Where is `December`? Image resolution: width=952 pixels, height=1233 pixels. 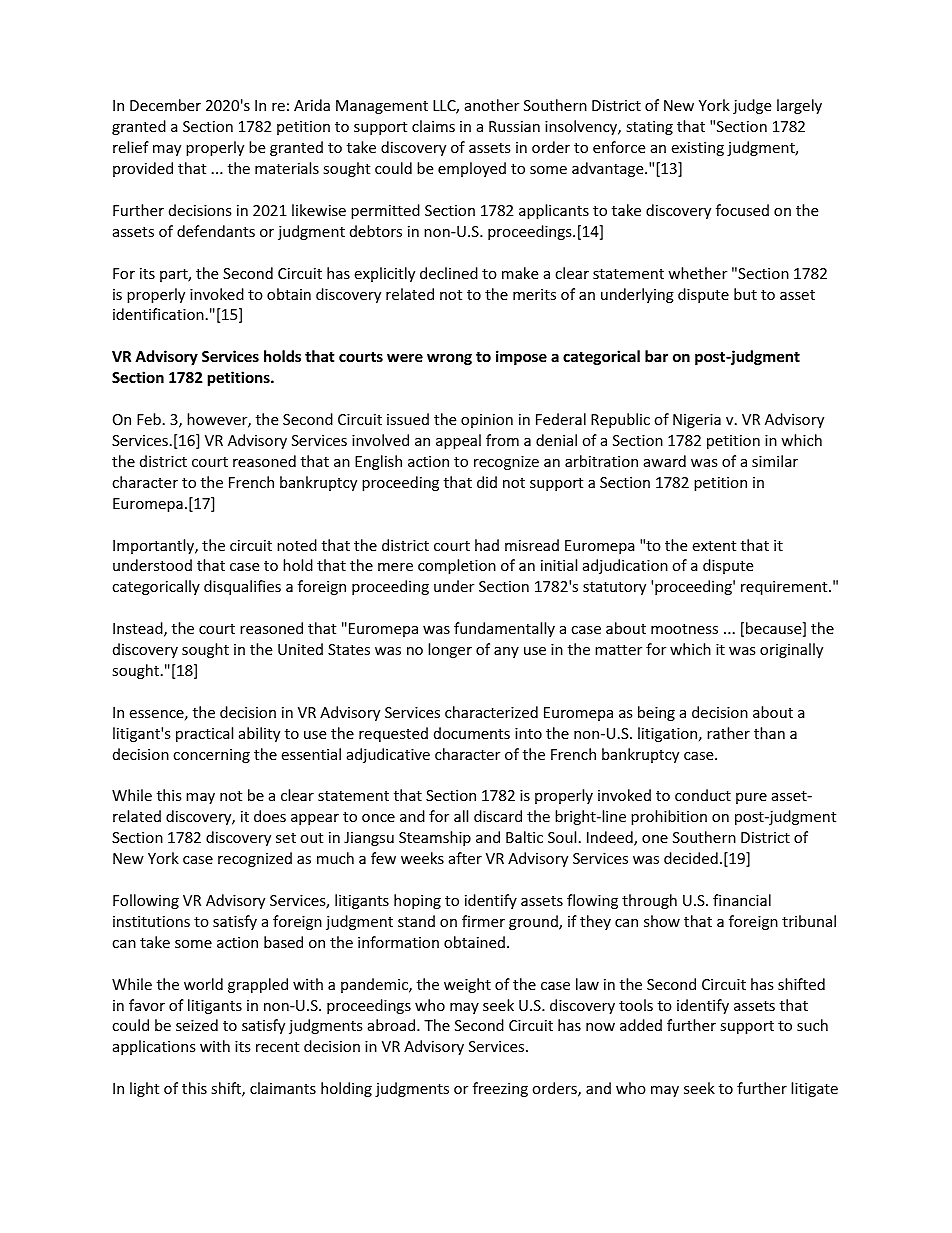 December is located at coordinates (165, 105).
